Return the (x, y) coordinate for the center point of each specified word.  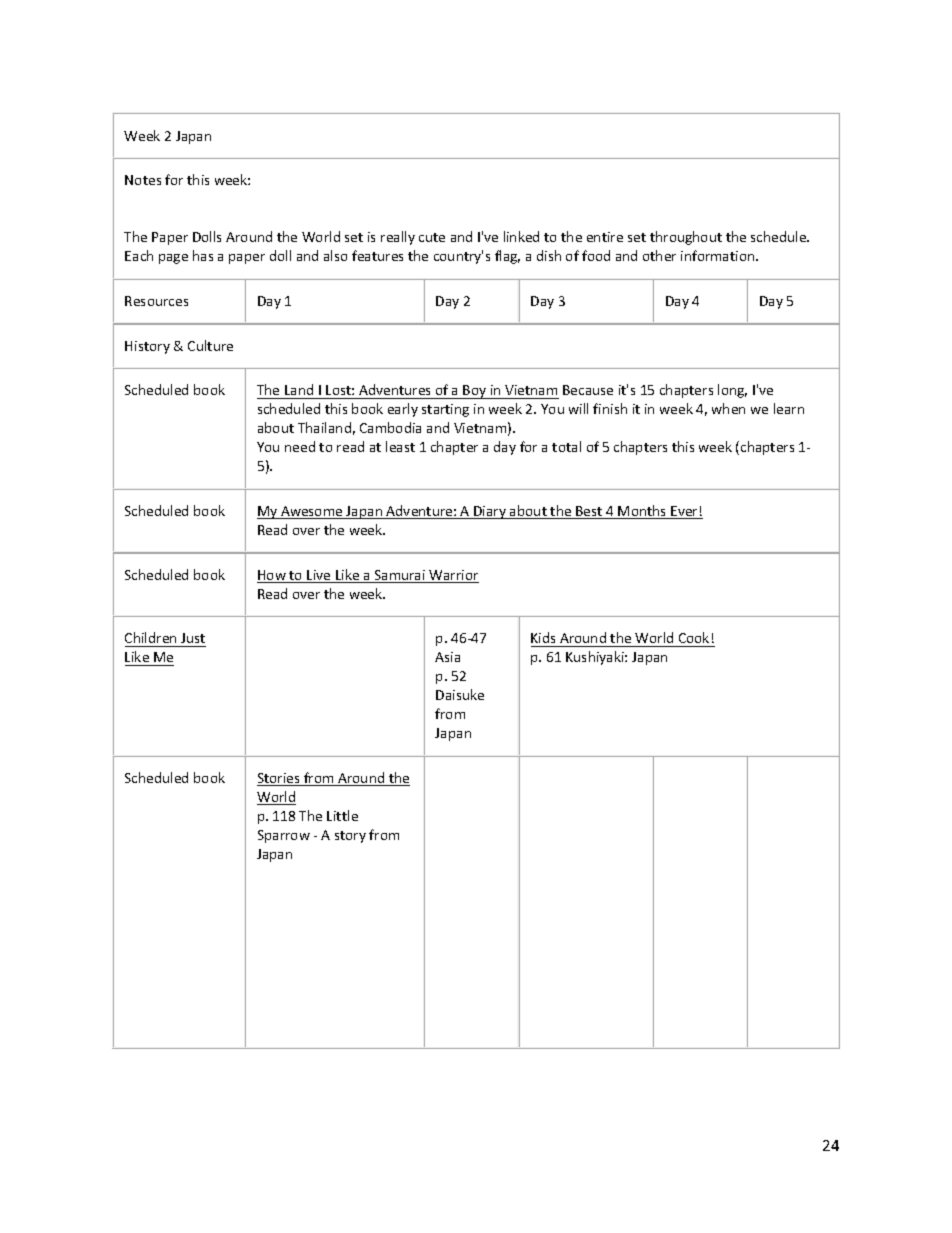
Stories (279, 779)
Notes (143, 180)
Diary (490, 512)
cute (432, 237)
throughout (686, 238)
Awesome (312, 512)
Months (643, 512)
